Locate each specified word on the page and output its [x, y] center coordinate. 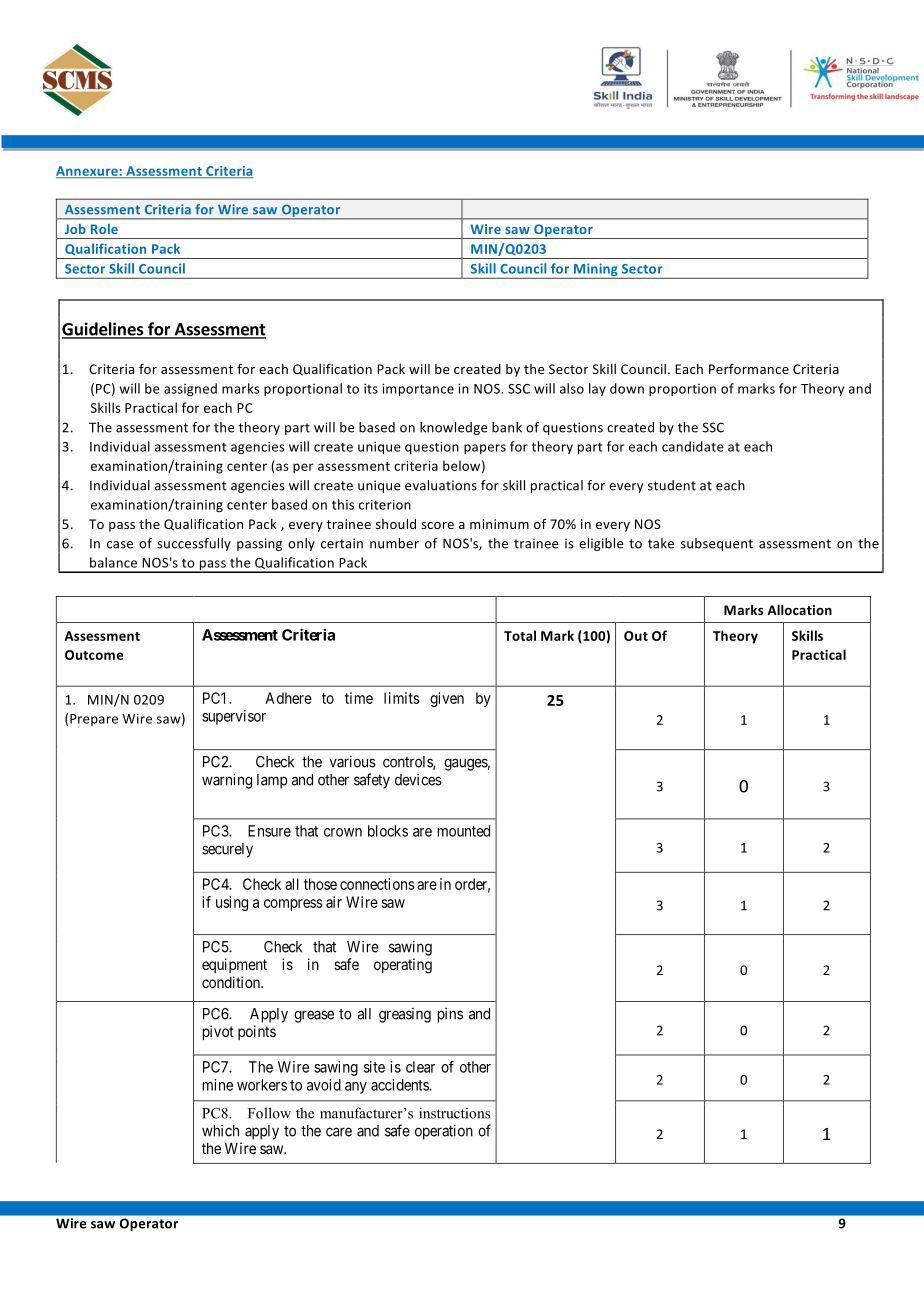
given [447, 699]
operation [444, 1132]
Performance [749, 368]
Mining [596, 271]
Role [104, 229]
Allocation [799, 610]
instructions [454, 1113]
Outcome [94, 655]
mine [218, 1085]
